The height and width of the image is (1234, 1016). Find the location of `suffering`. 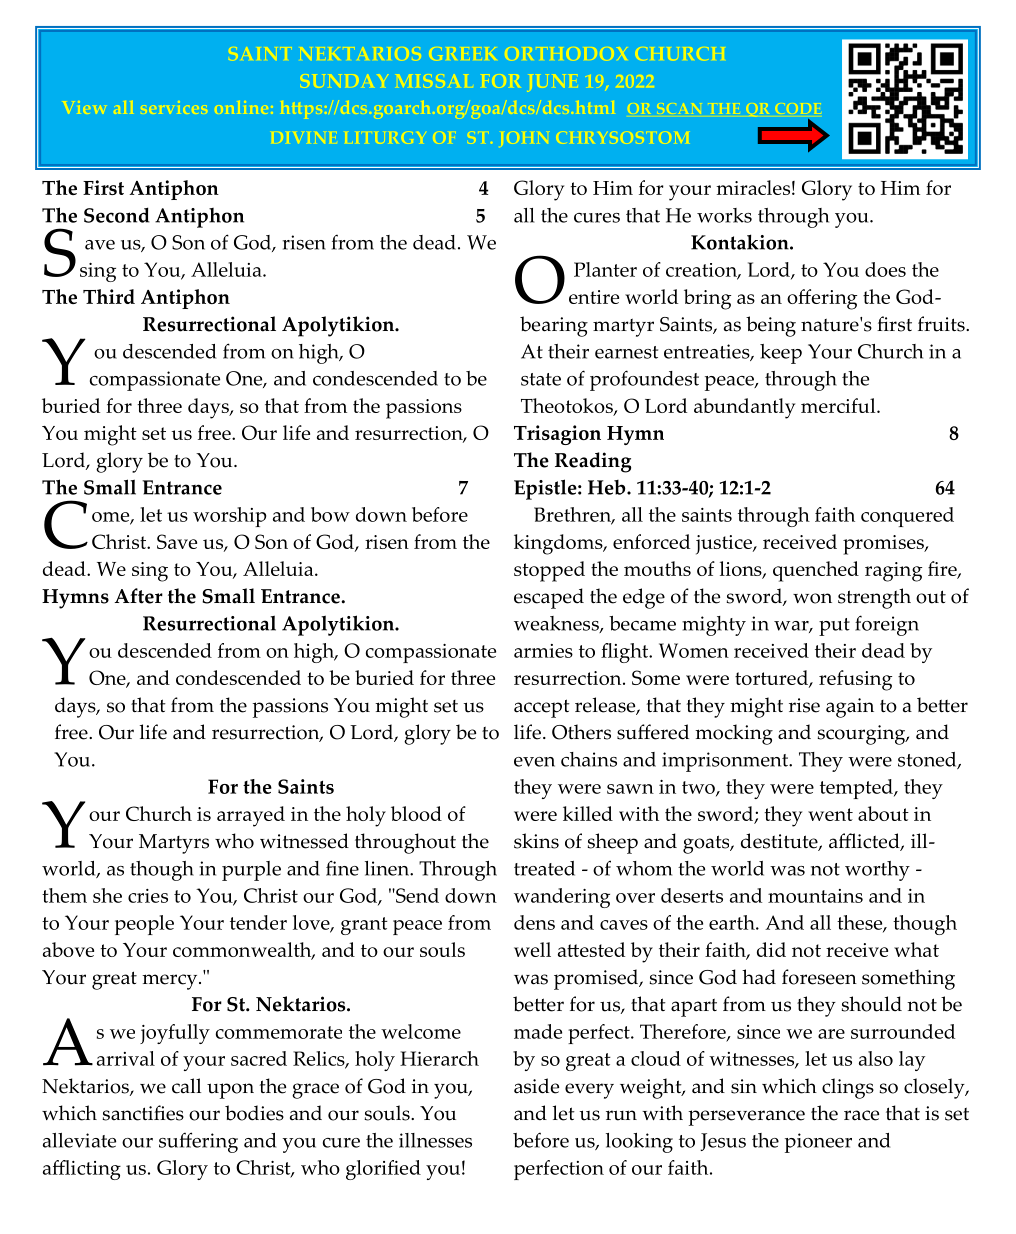

suffering is located at coordinates (198, 1142).
